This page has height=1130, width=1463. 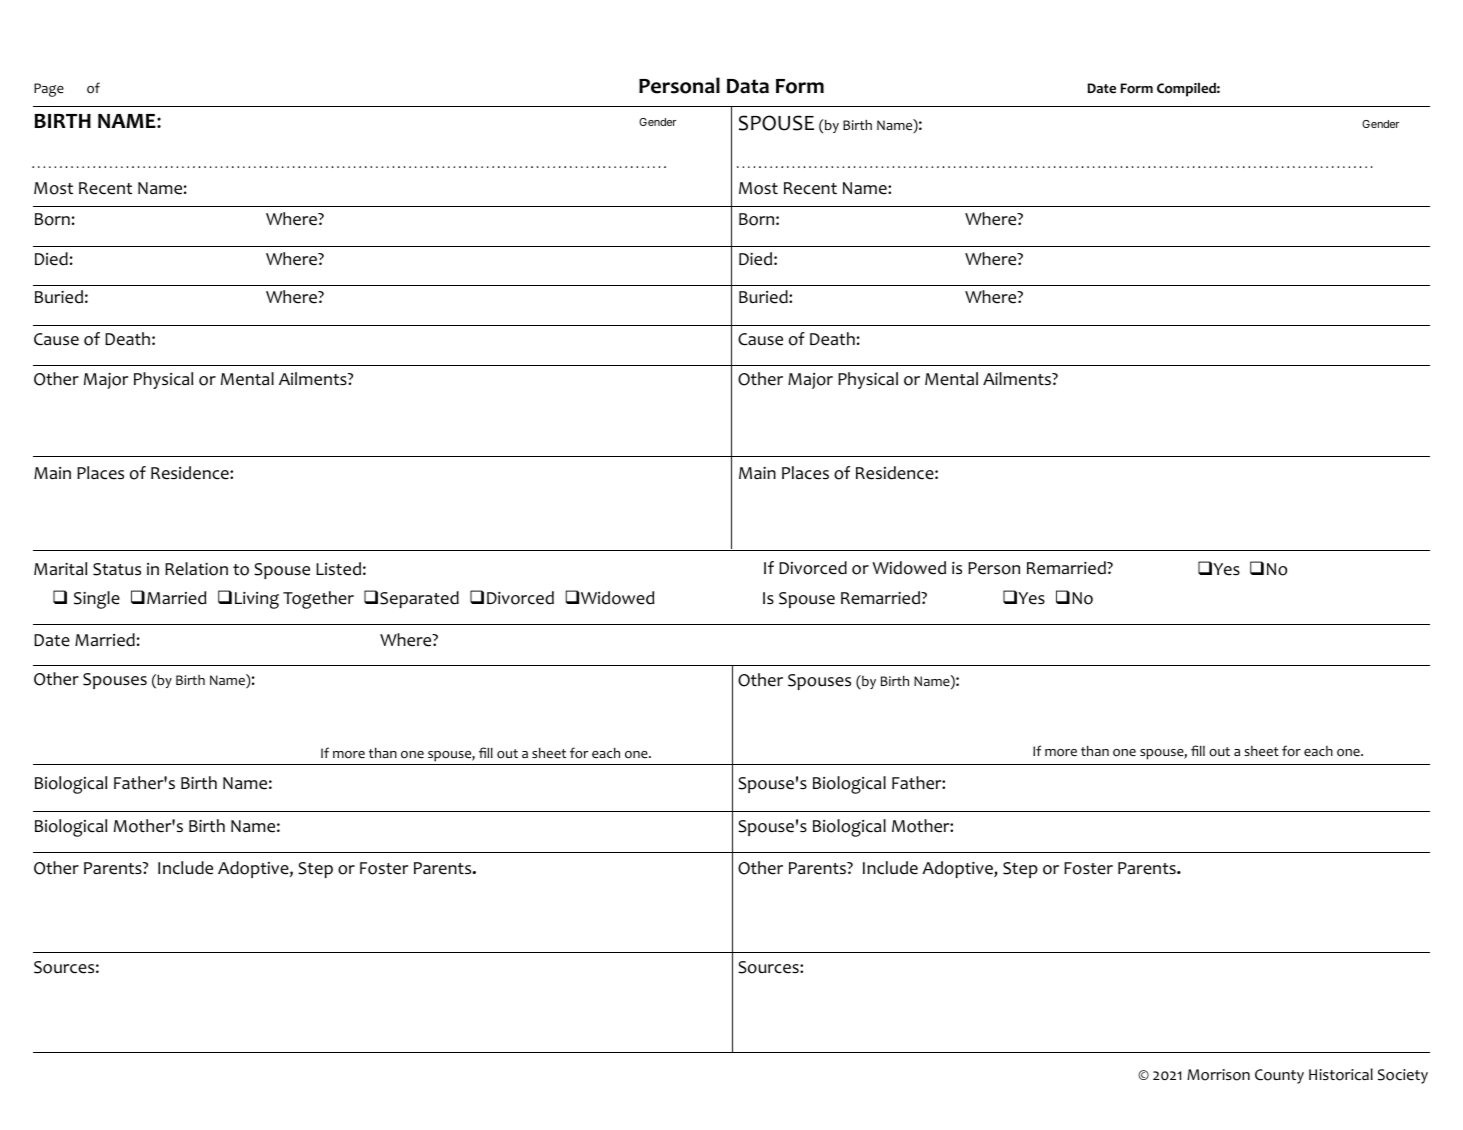 I want to click on Morrison, so click(x=1218, y=1075).
